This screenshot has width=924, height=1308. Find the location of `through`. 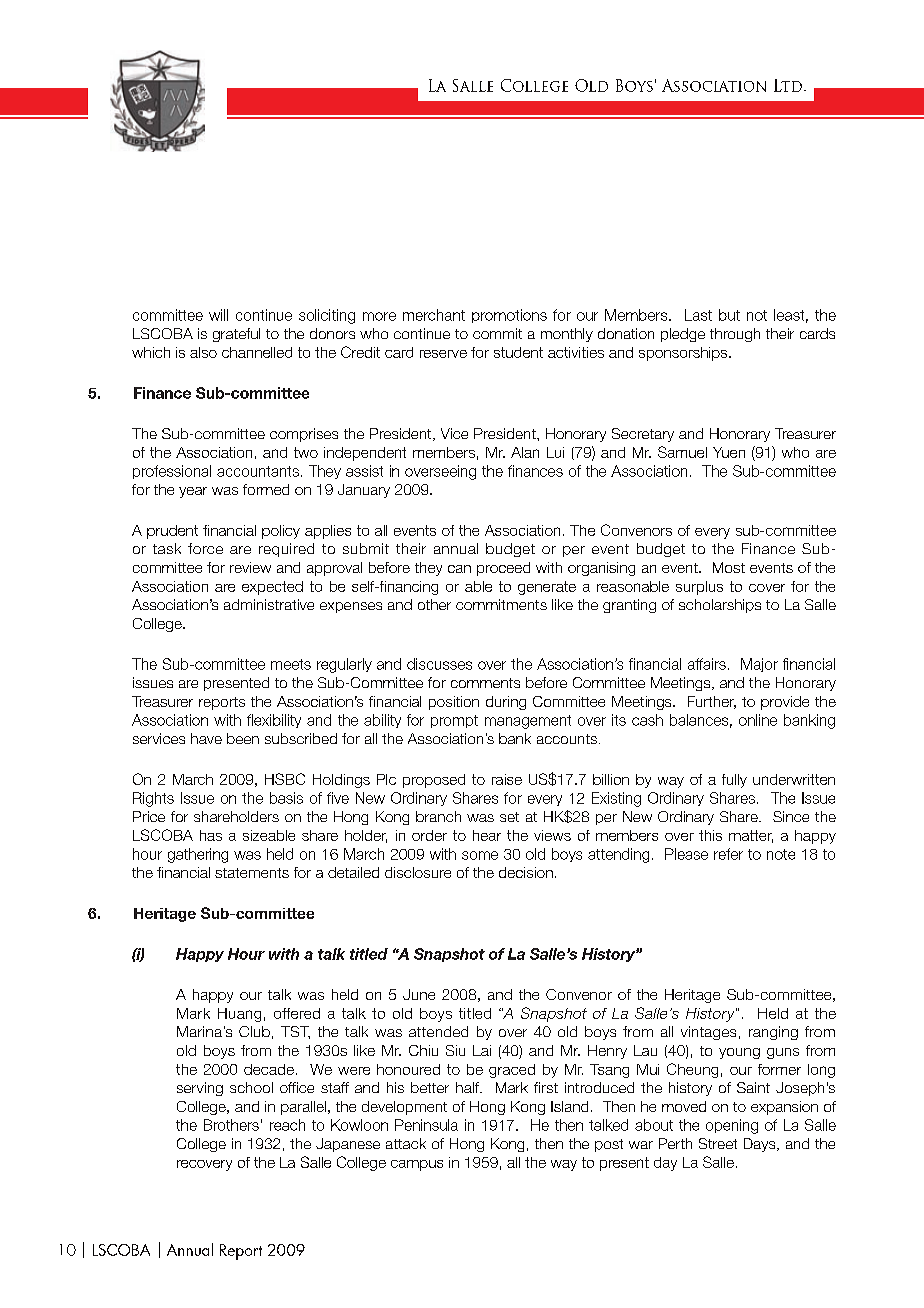

through is located at coordinates (735, 335).
